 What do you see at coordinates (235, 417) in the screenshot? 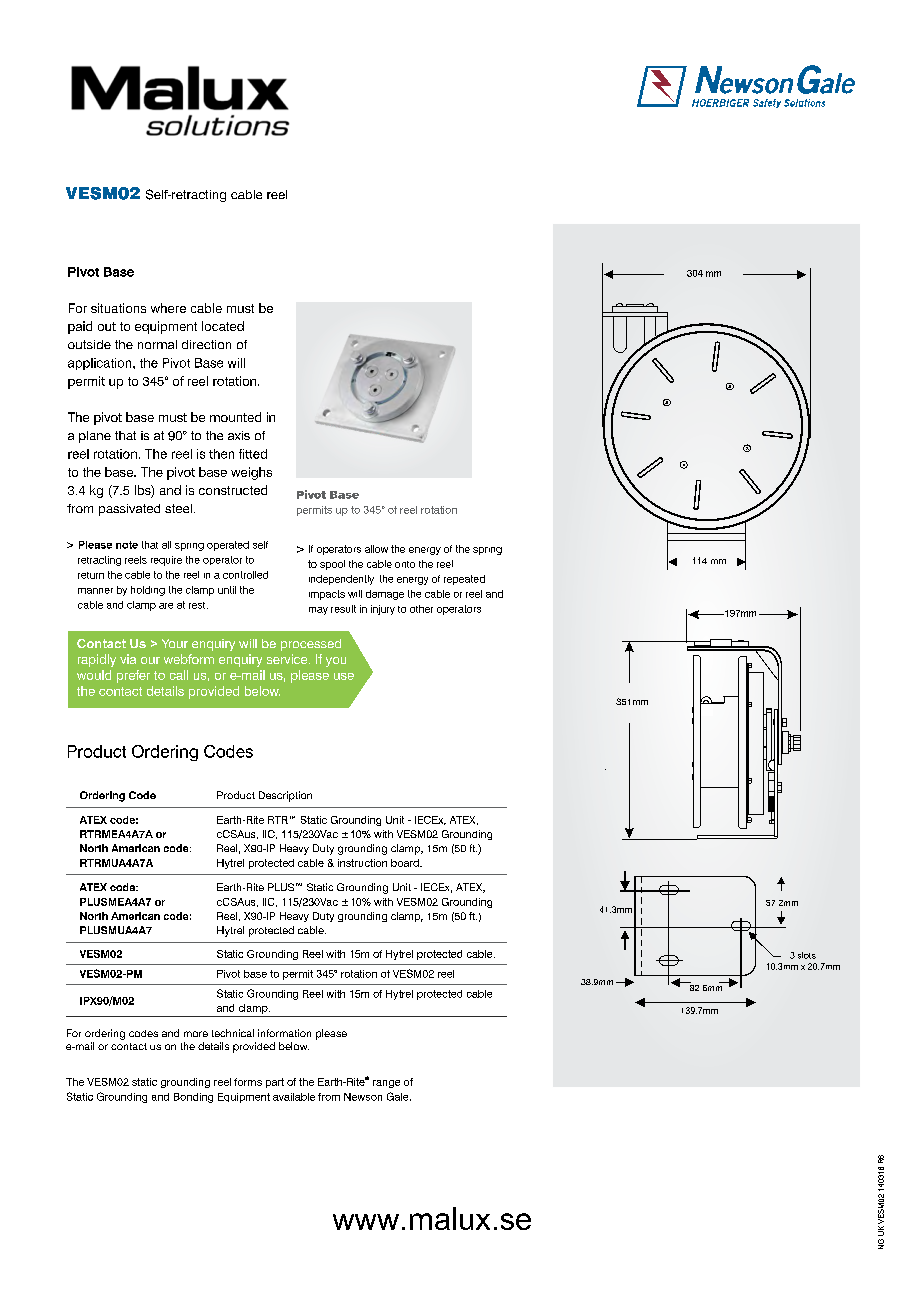
I see `mounted` at bounding box center [235, 417].
